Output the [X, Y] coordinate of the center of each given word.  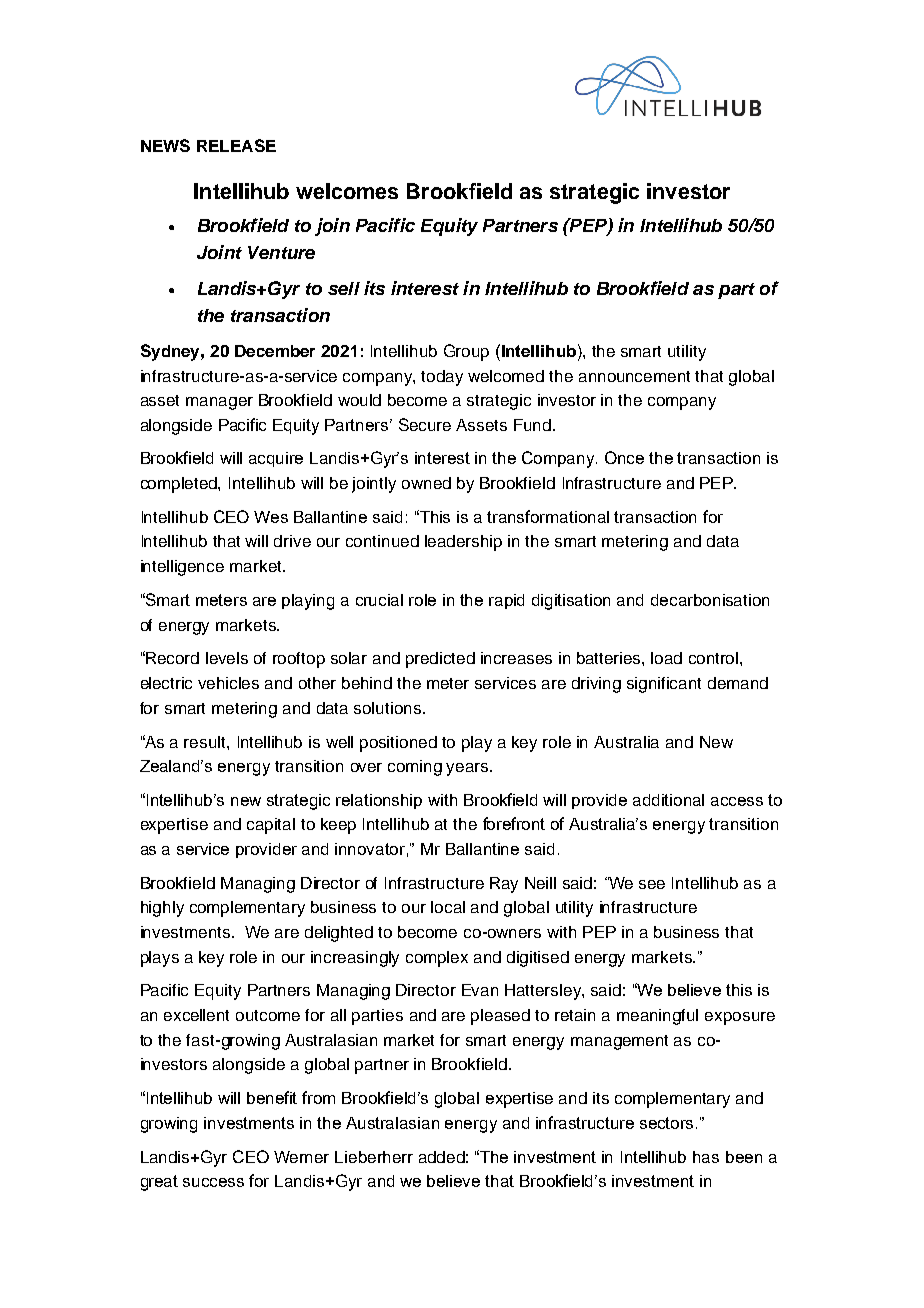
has [706, 1157]
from [318, 1097]
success [213, 1182]
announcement [634, 376]
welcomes [347, 191]
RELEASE [236, 145]
